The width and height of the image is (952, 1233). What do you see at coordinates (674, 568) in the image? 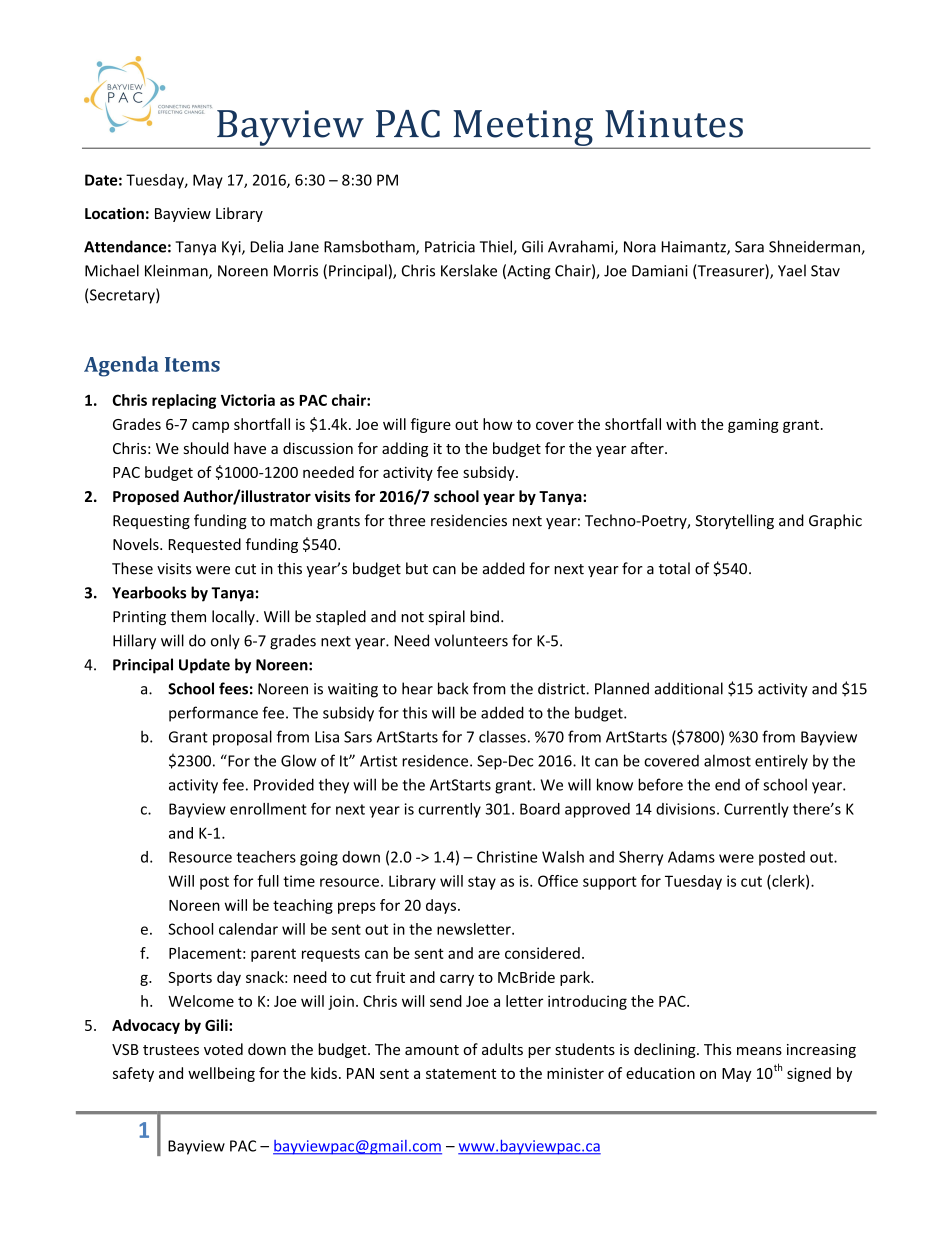
I see `total` at bounding box center [674, 568].
